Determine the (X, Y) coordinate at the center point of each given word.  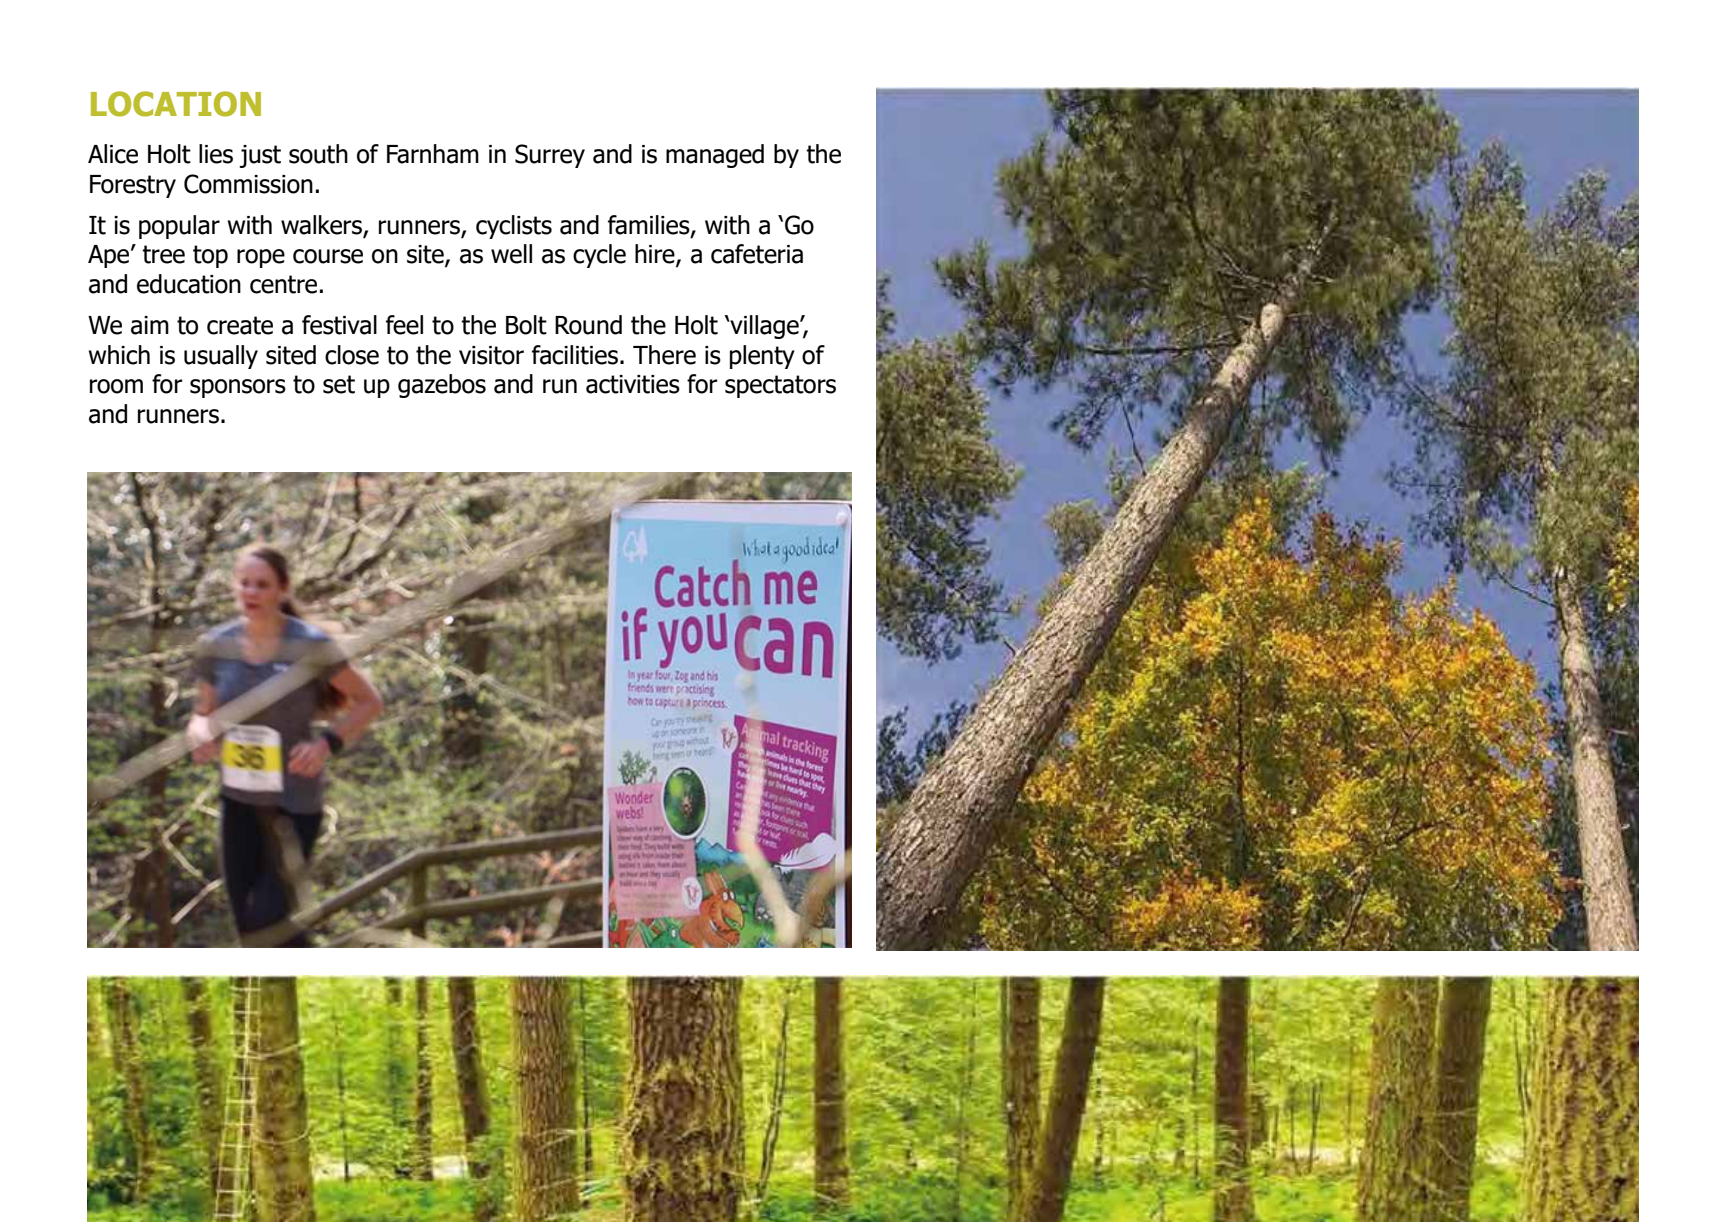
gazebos (442, 386)
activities (633, 384)
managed (715, 156)
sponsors (238, 388)
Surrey (550, 156)
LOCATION (176, 104)
